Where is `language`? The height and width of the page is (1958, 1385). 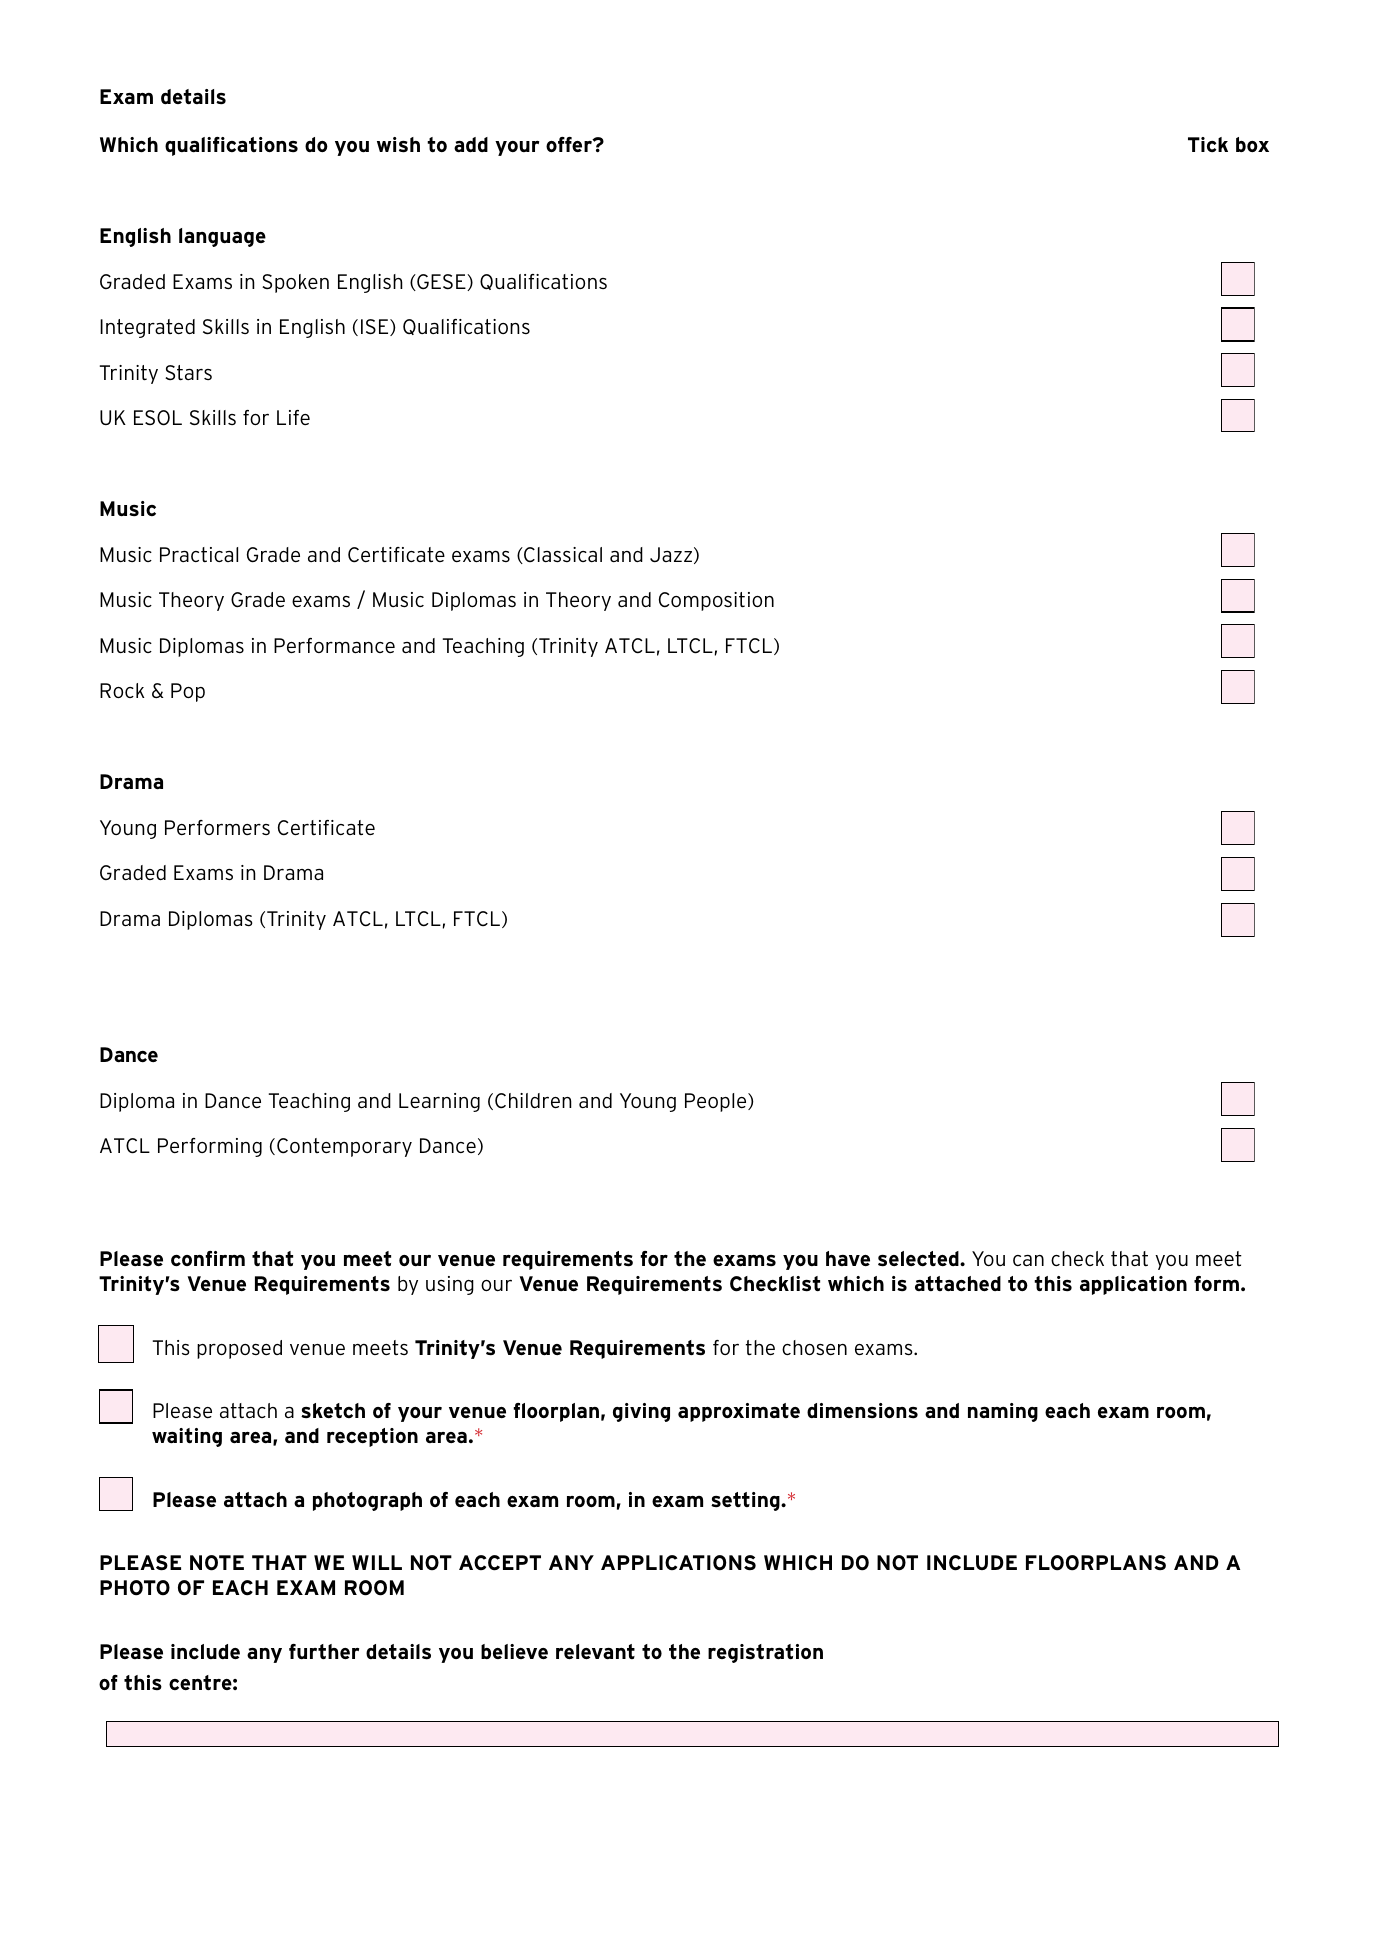
language is located at coordinates (222, 237).
